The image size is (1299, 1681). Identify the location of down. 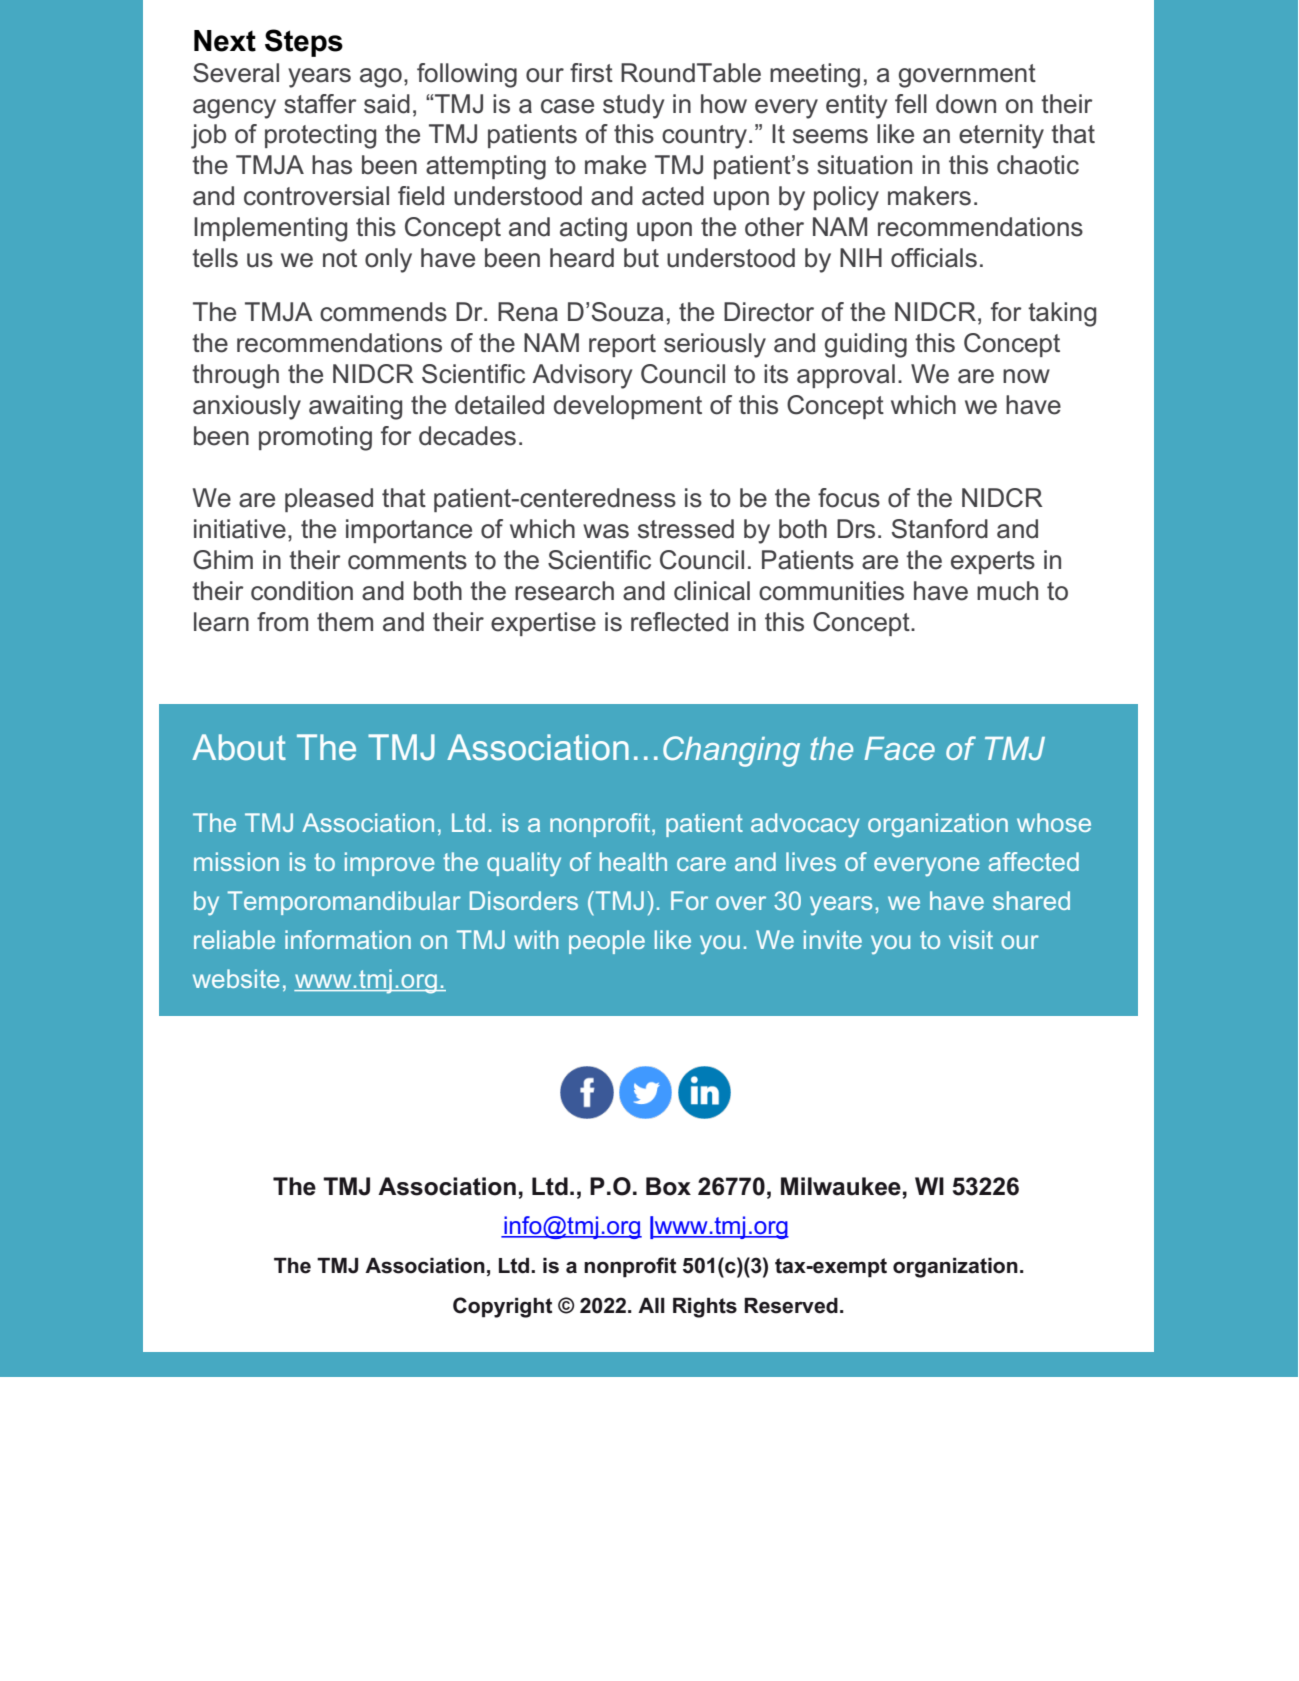
(966, 104).
